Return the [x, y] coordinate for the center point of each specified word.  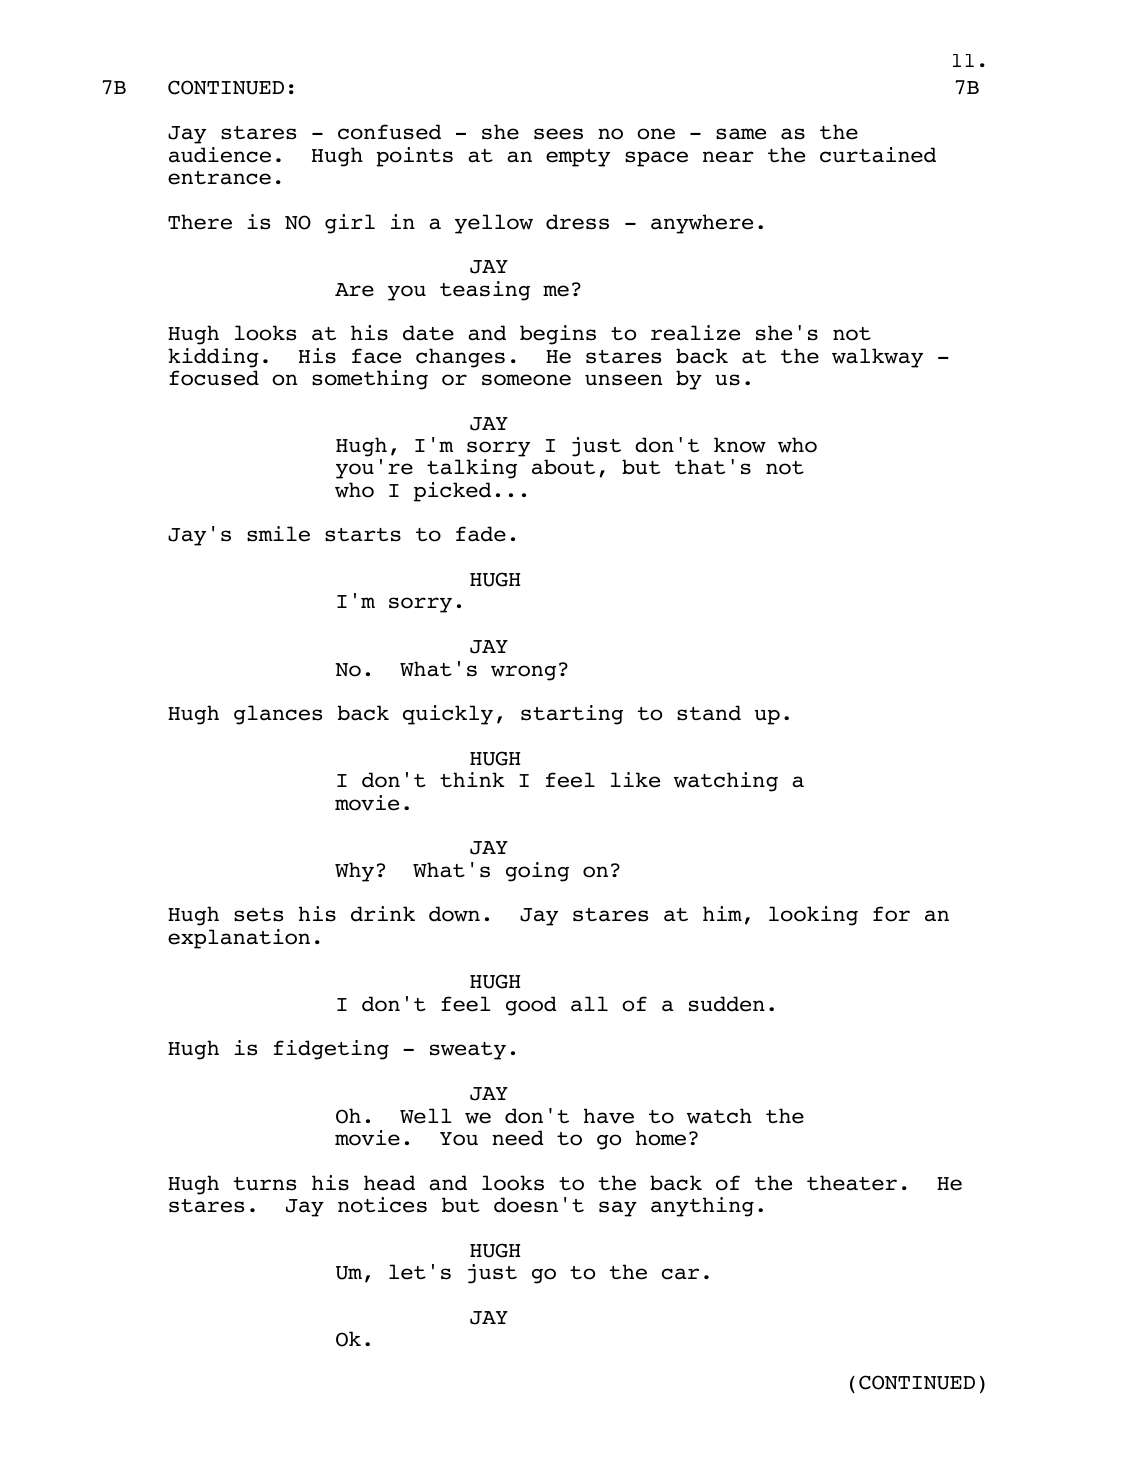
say [618, 1209]
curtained [878, 155]
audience [220, 155]
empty [578, 158]
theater [852, 1183]
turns [265, 1184]
